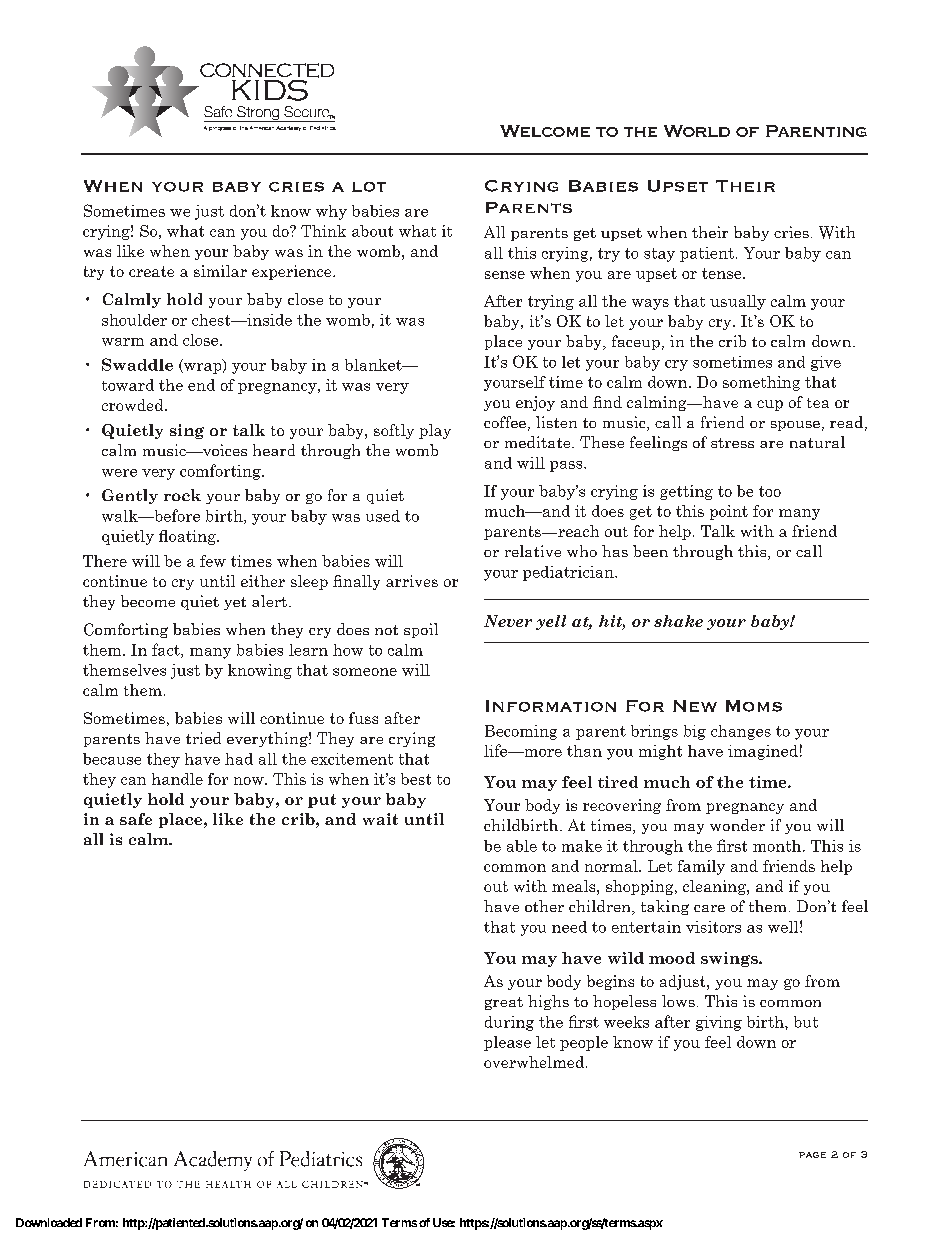 This page has width=952, height=1233. Describe the element at coordinates (182, 495) in the page. I see `rock` at that location.
